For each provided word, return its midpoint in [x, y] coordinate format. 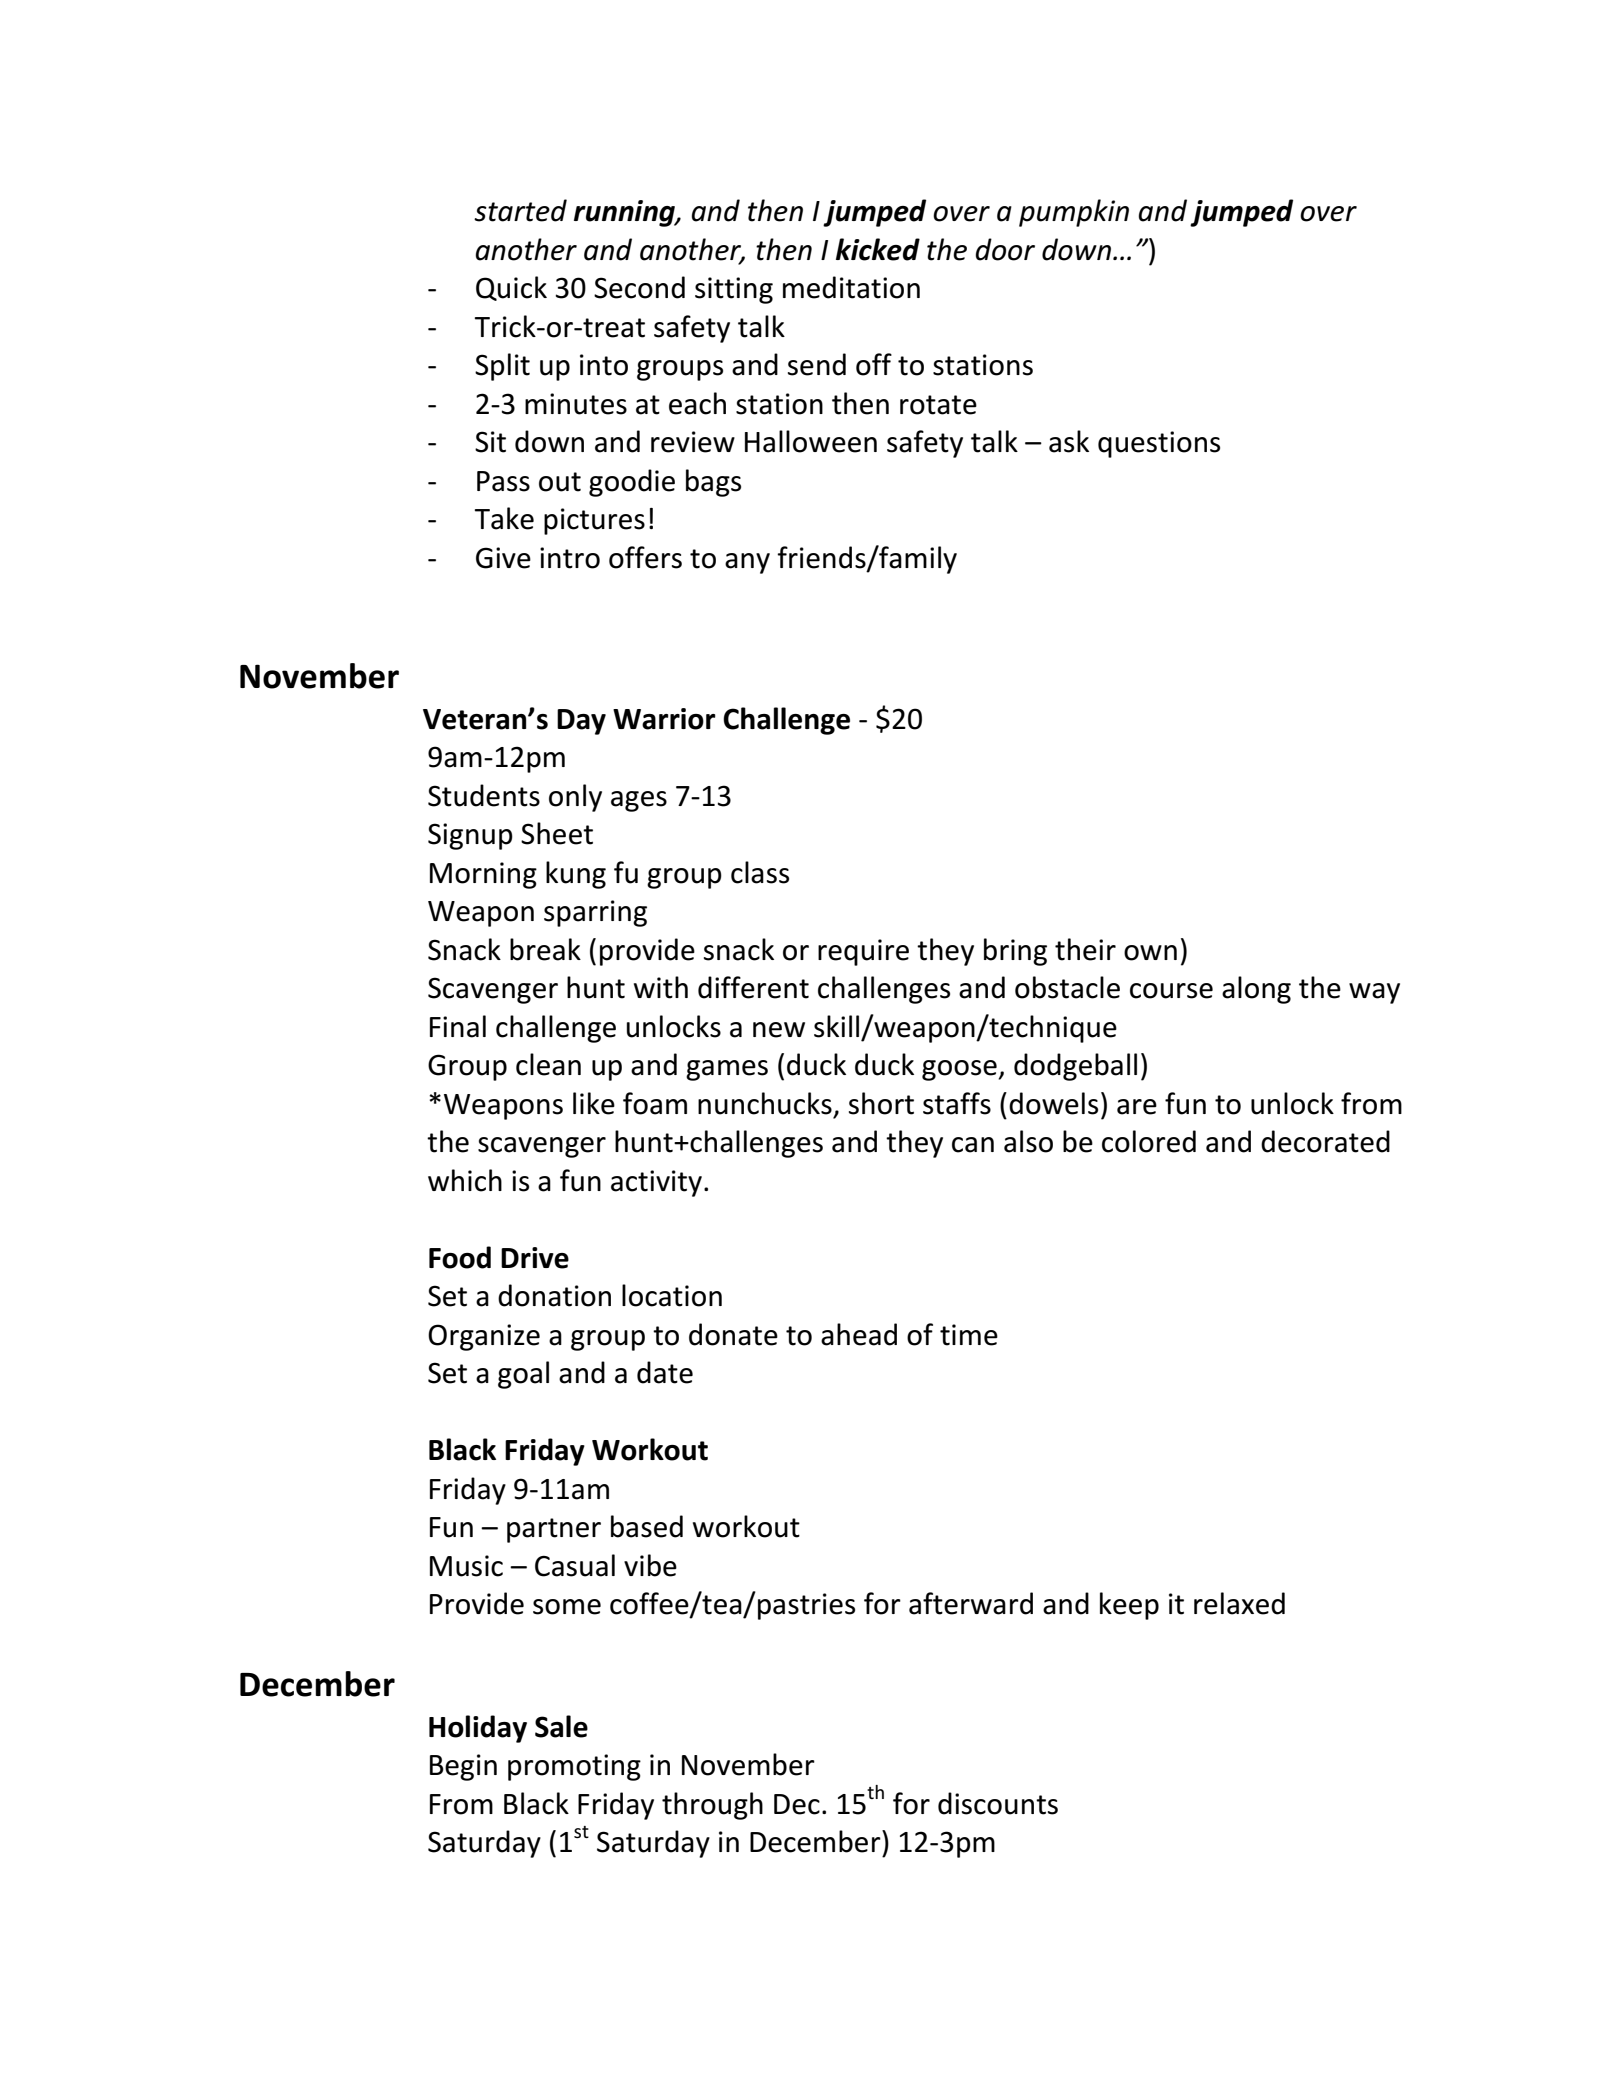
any [747, 563]
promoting [574, 1767]
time [969, 1335]
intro [570, 558]
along [1256, 990]
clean [548, 1064]
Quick [511, 288]
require [863, 952]
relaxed [1239, 1603]
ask [1069, 441]
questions [1159, 444]
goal [523, 1375]
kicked [878, 249]
